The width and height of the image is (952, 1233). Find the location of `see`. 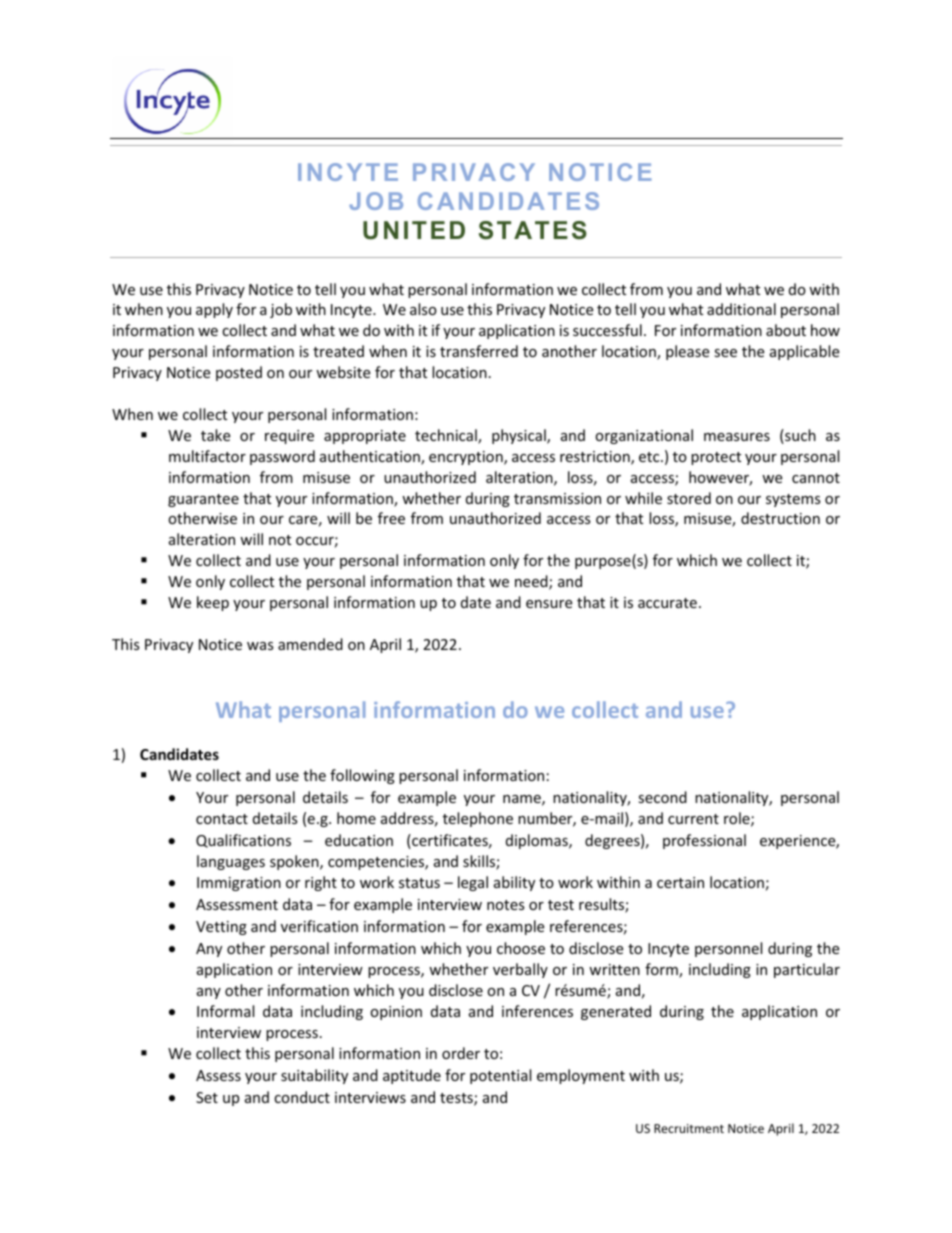

see is located at coordinates (725, 353).
